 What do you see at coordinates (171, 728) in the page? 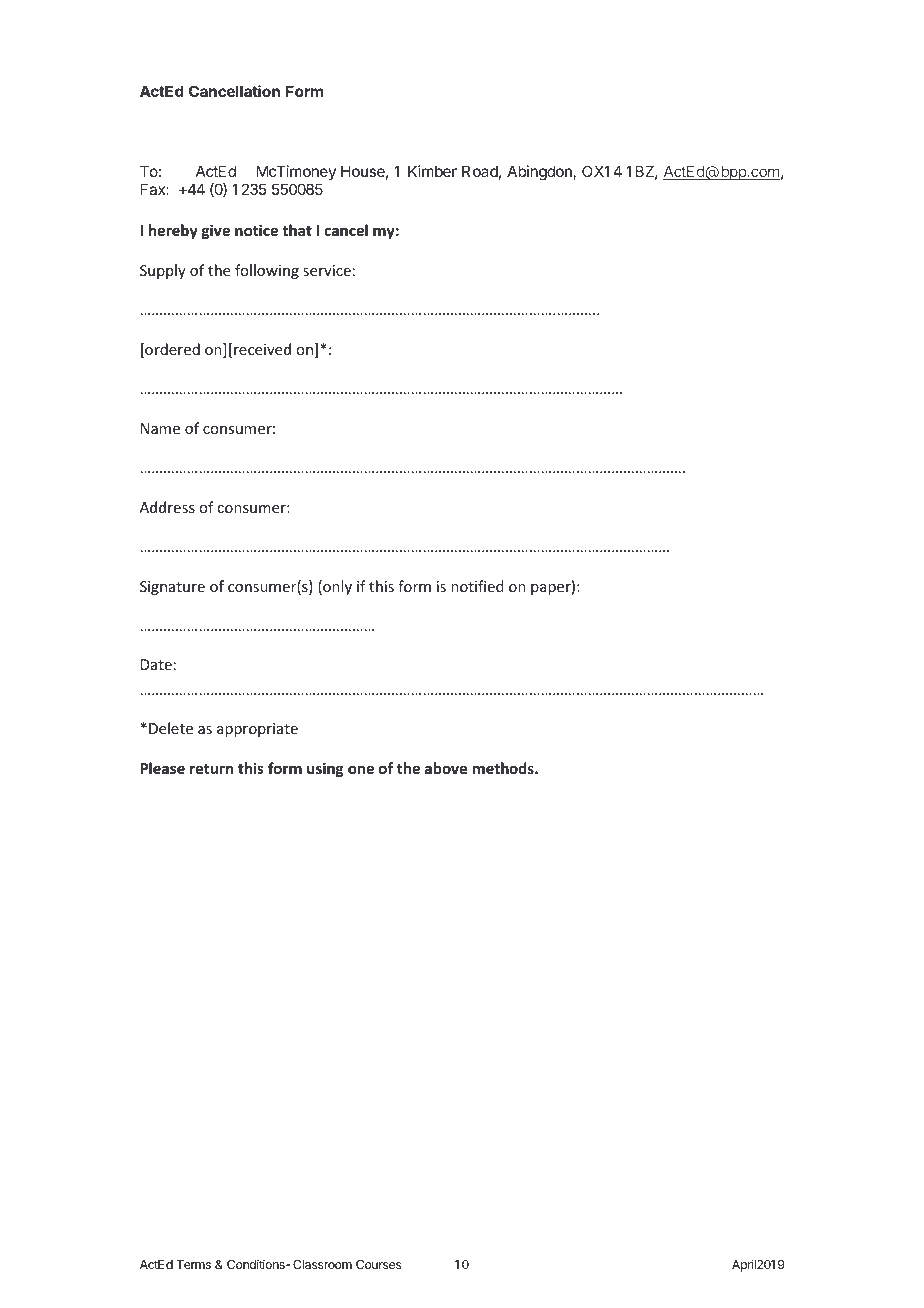
I see `Delete` at bounding box center [171, 728].
